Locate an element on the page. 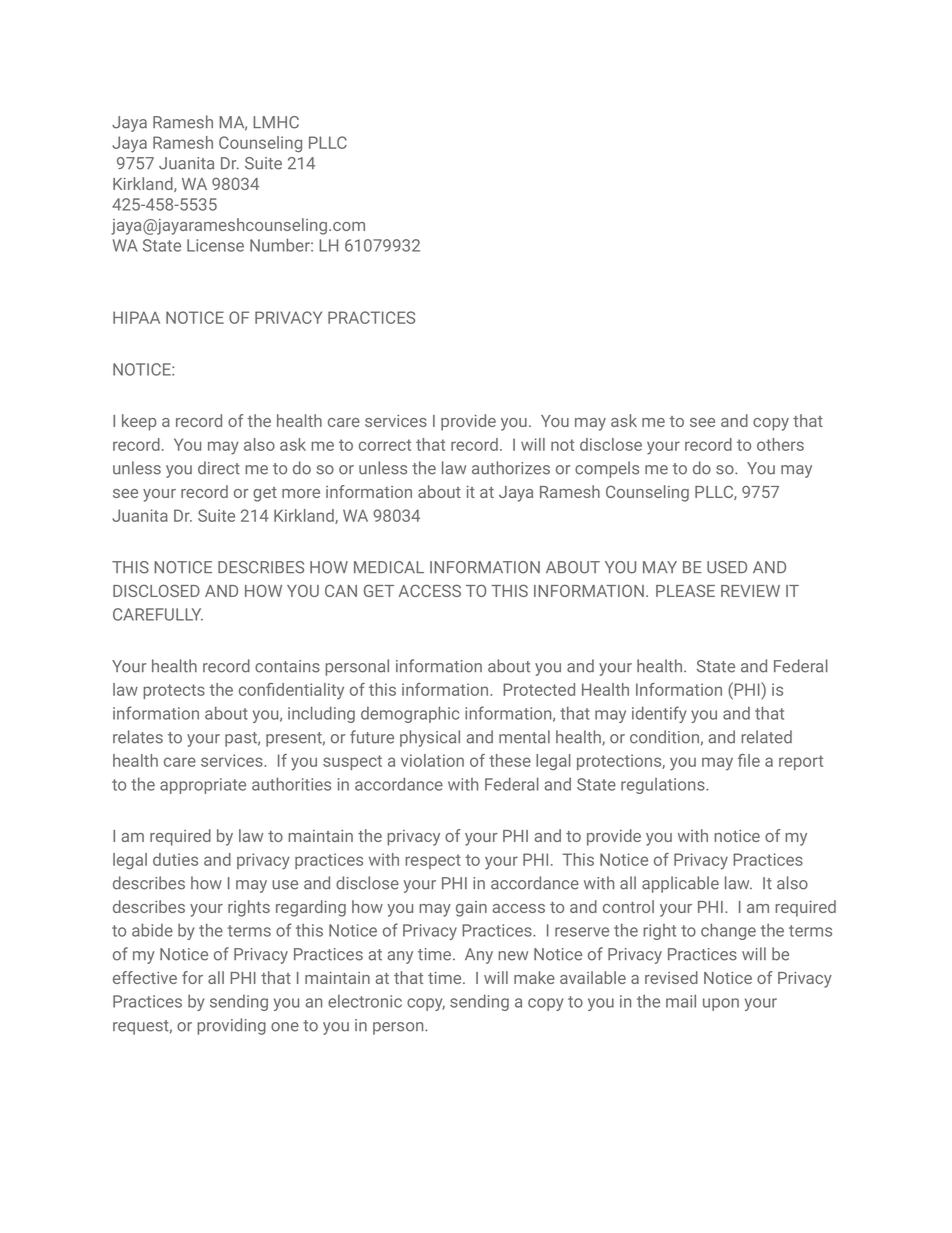  LMHC is located at coordinates (276, 122).
